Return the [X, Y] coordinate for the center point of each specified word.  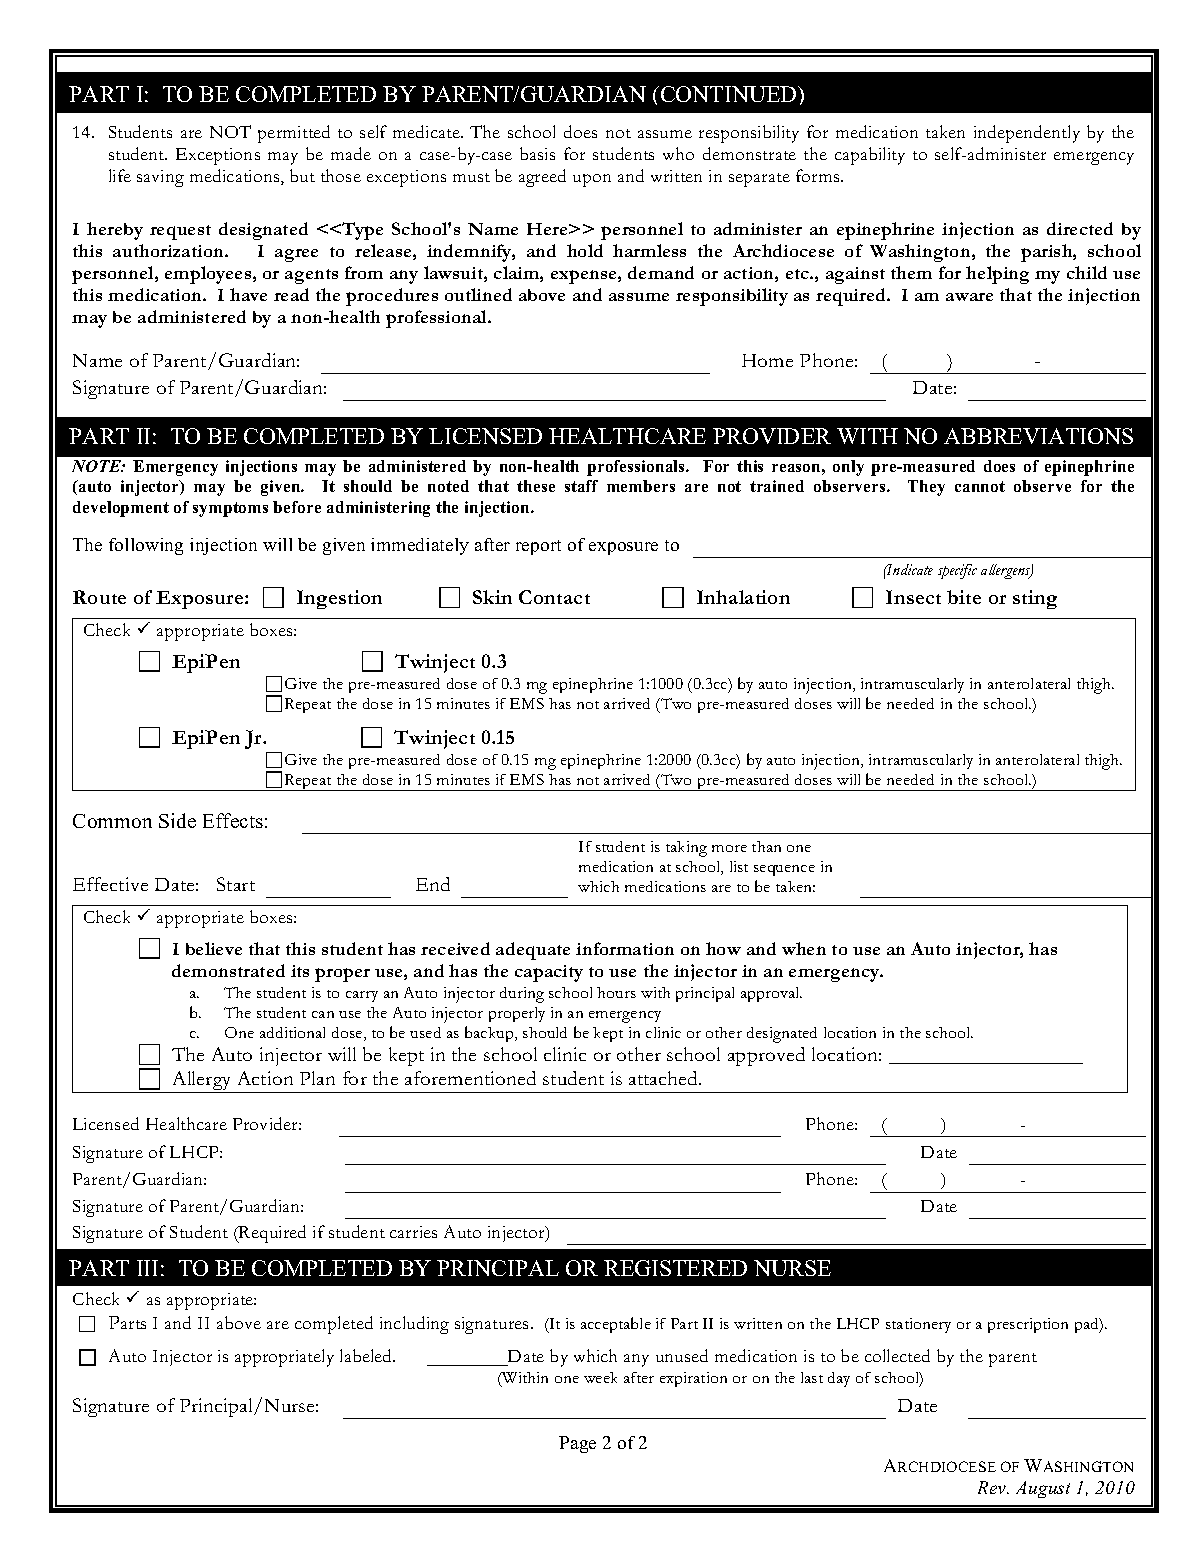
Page [577, 1444]
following [146, 546]
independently [1027, 134]
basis [537, 153]
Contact [554, 597]
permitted [294, 134]
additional [292, 1032]
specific [957, 571]
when [804, 948]
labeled [367, 1355]
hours [616, 992]
